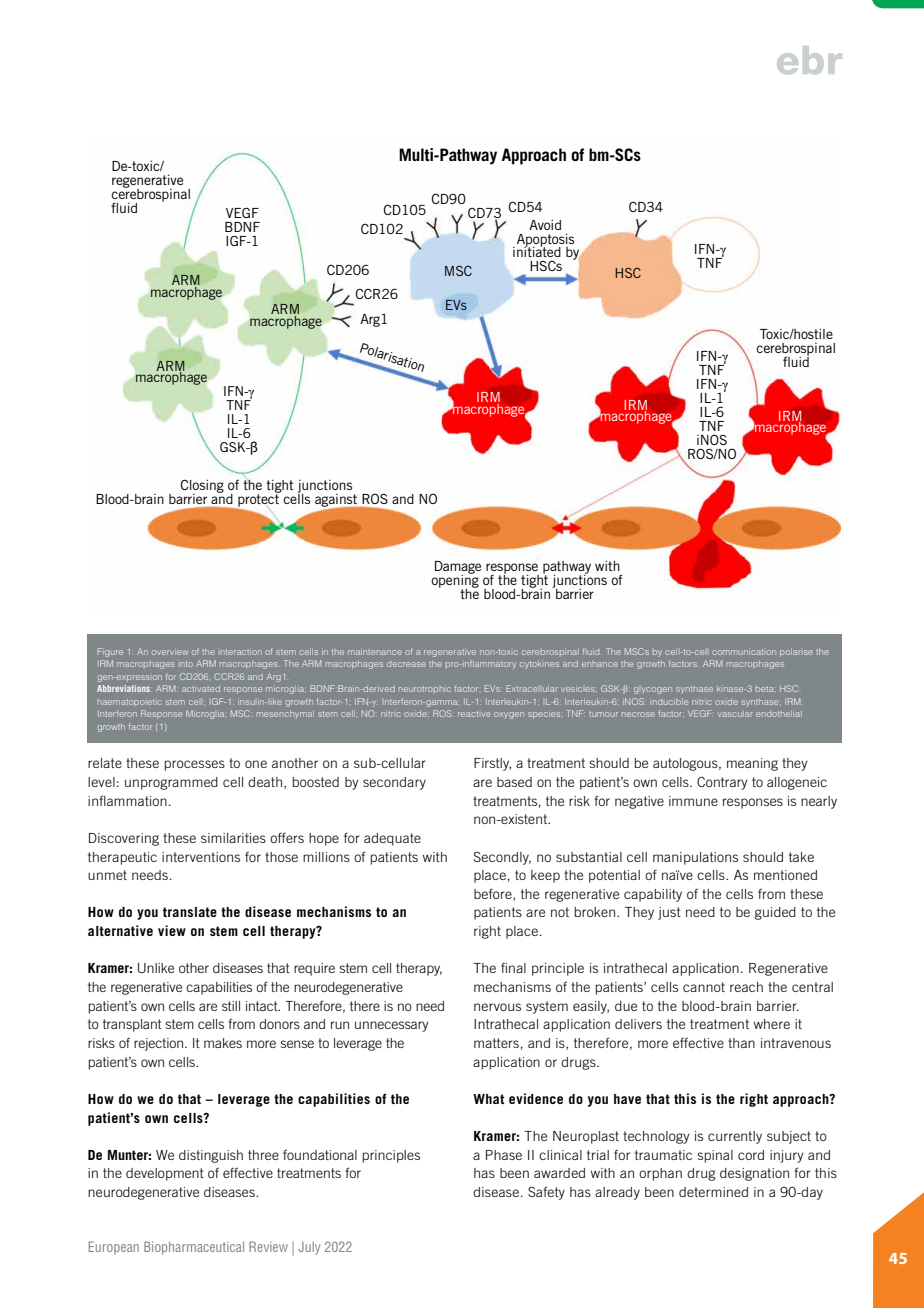 Image resolution: width=924 pixels, height=1308 pixels. I want to click on Safety, so click(546, 1193).
